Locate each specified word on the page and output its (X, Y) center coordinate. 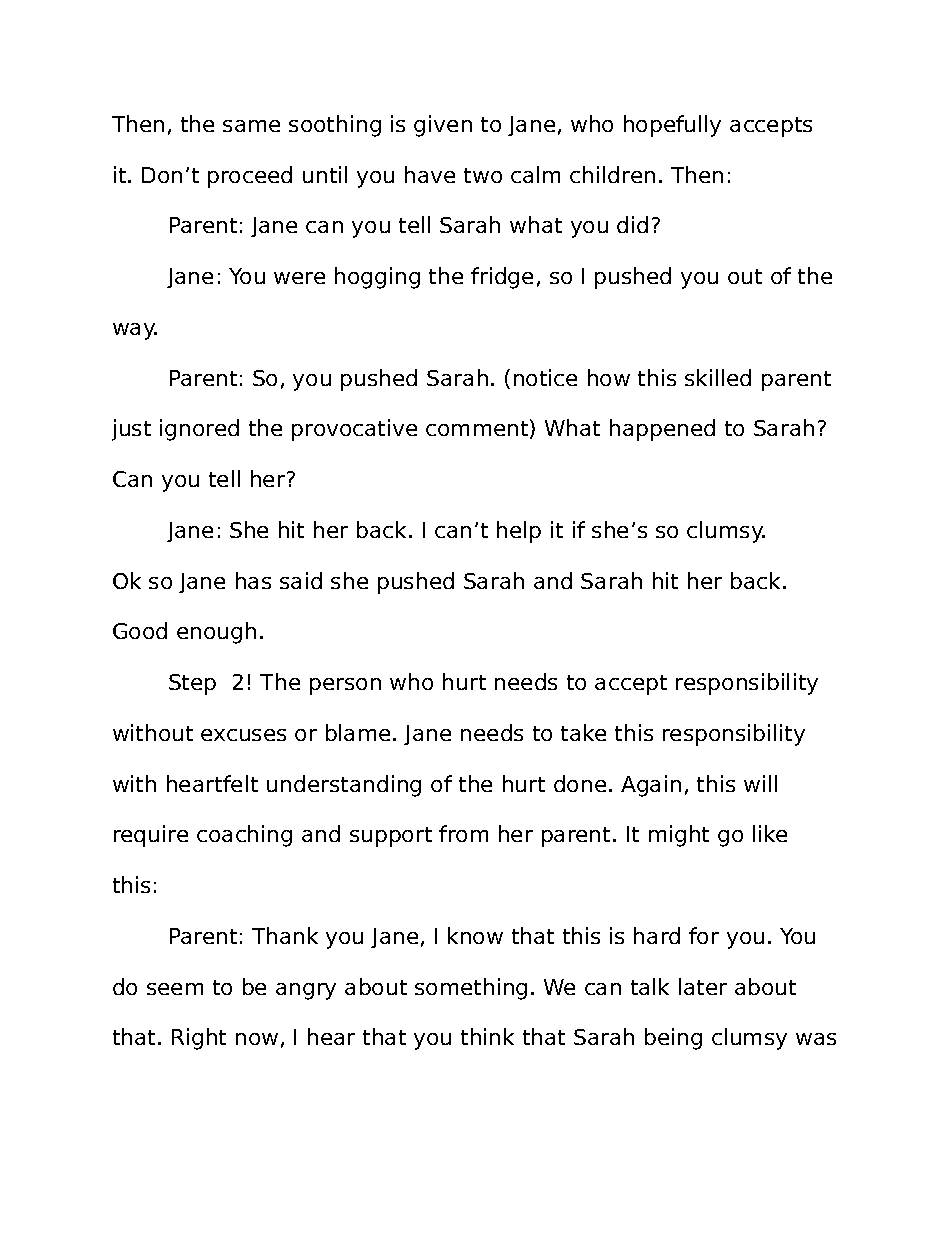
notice (545, 377)
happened (662, 430)
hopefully (672, 126)
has (253, 580)
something (471, 989)
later (703, 986)
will (760, 783)
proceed (250, 177)
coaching (244, 836)
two (483, 175)
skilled (718, 377)
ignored (199, 430)
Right (199, 1039)
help (519, 532)
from (463, 833)
